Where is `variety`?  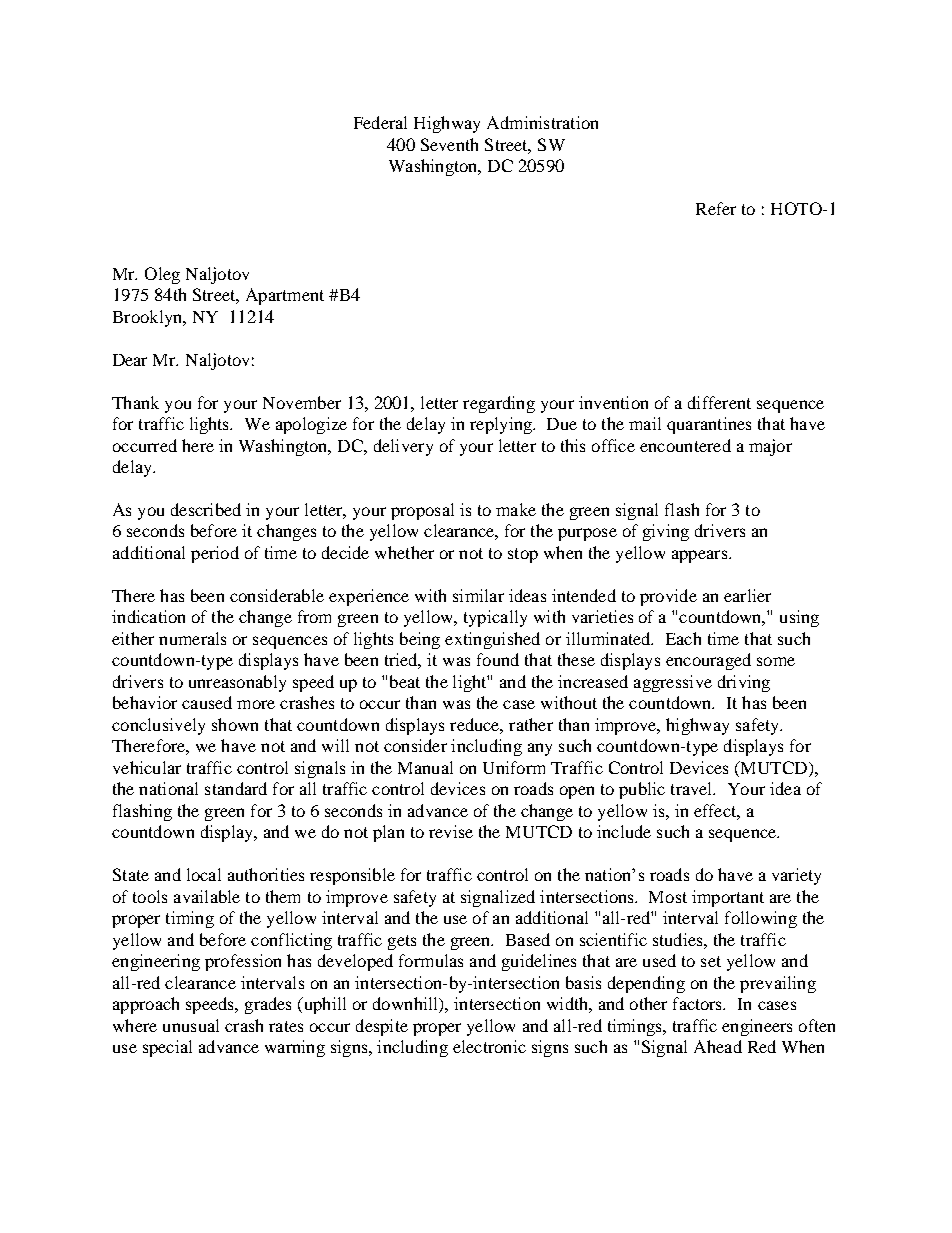
variety is located at coordinates (796, 876).
